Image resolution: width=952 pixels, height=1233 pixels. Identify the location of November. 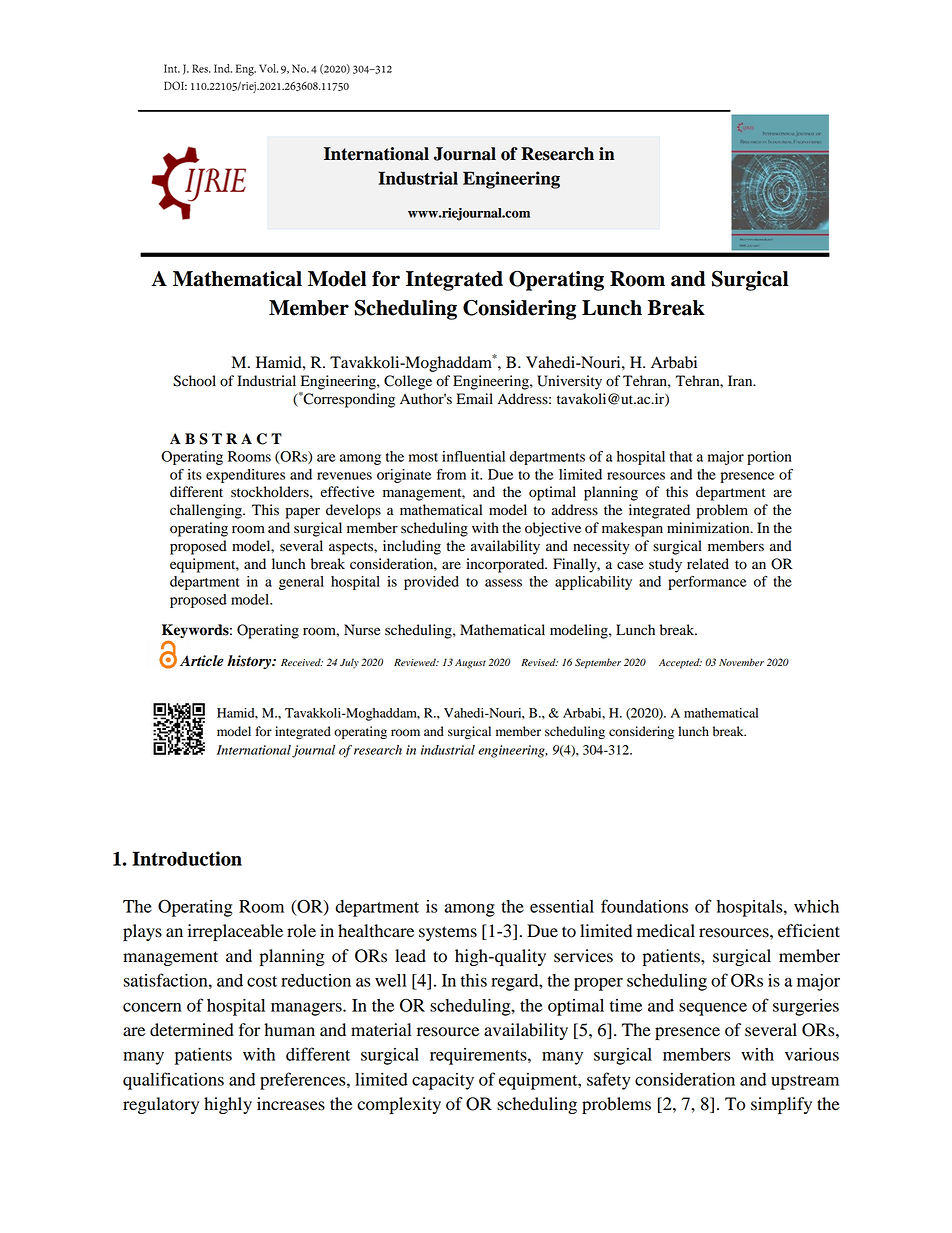
(741, 662).
